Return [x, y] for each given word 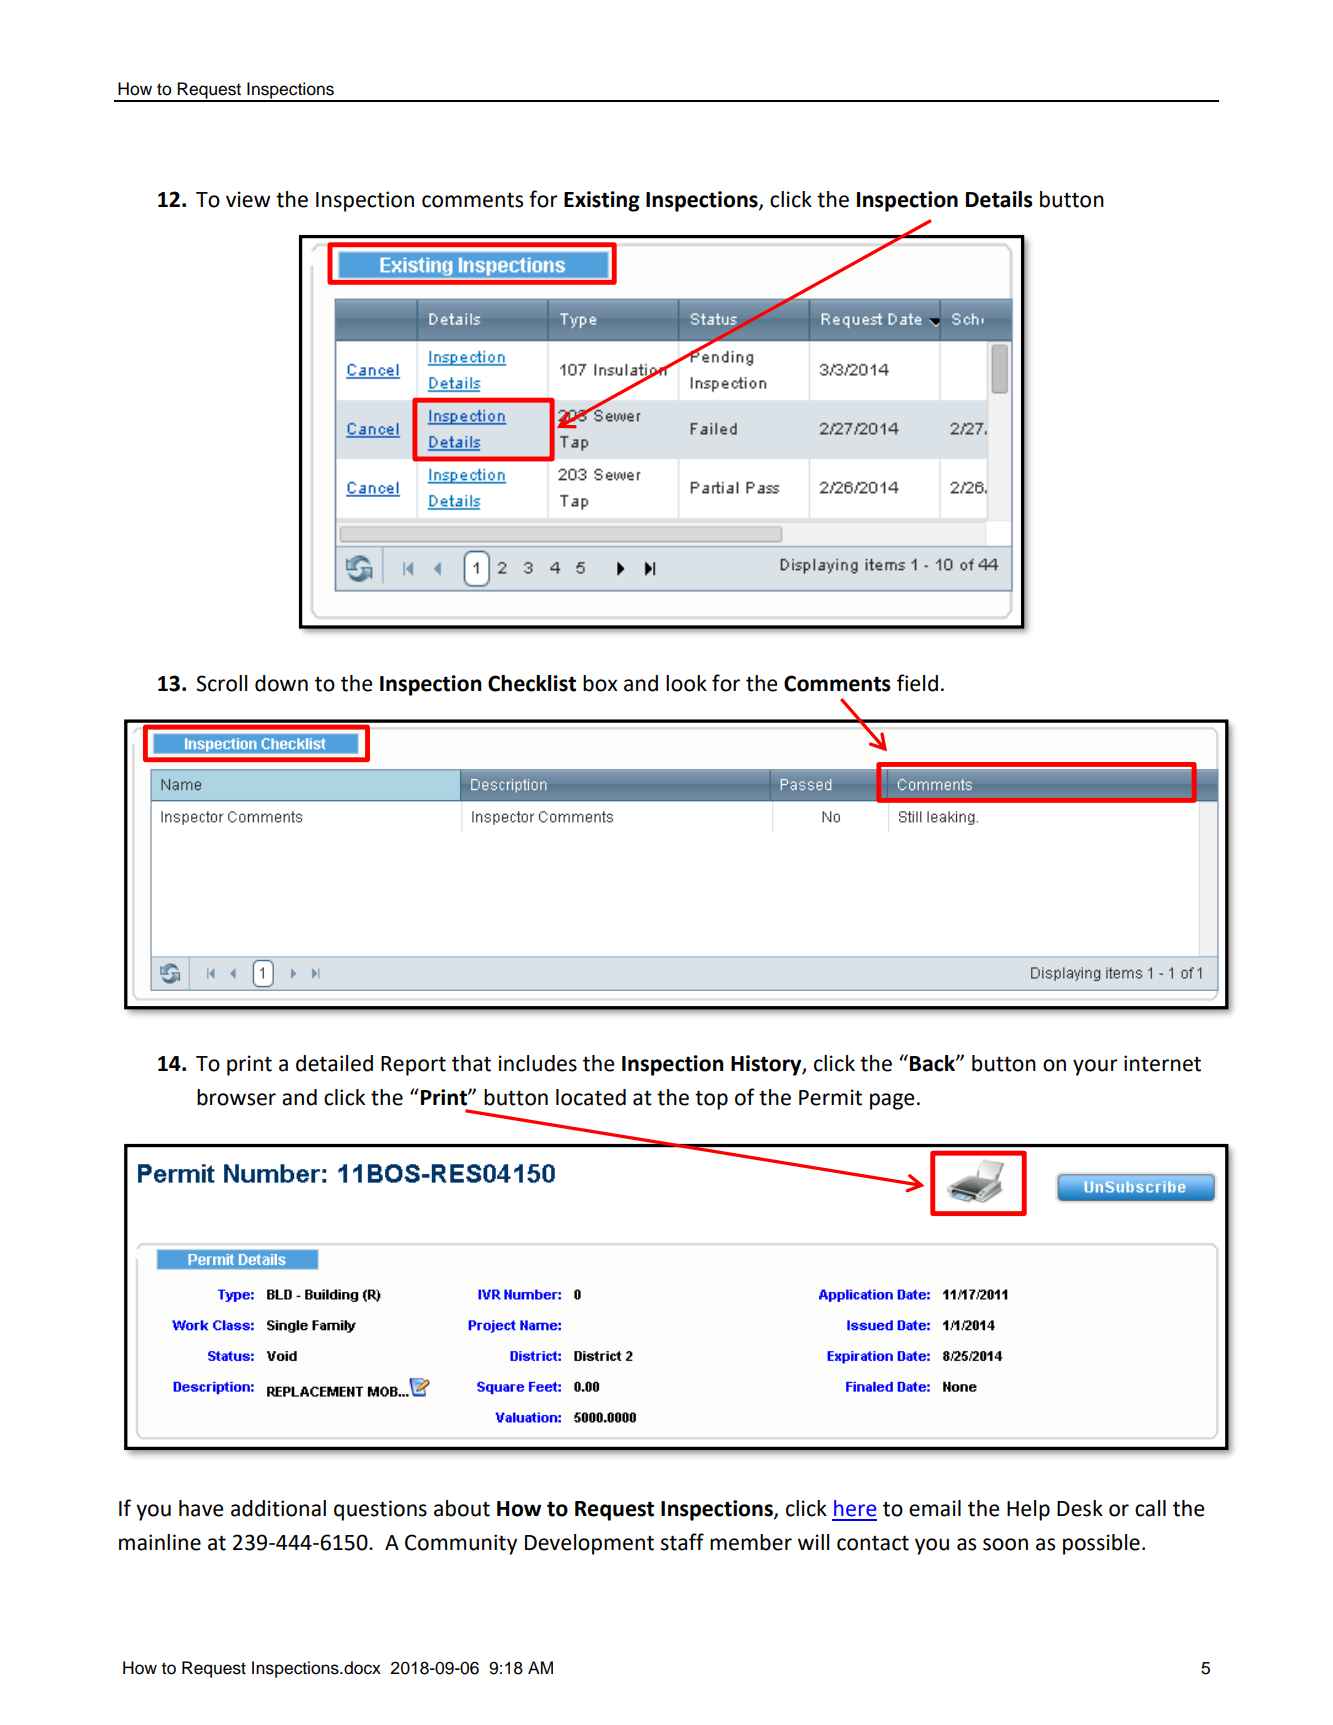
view [248, 199]
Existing [602, 201]
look [686, 683]
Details [999, 199]
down [281, 683]
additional [278, 1508]
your [1095, 1067]
